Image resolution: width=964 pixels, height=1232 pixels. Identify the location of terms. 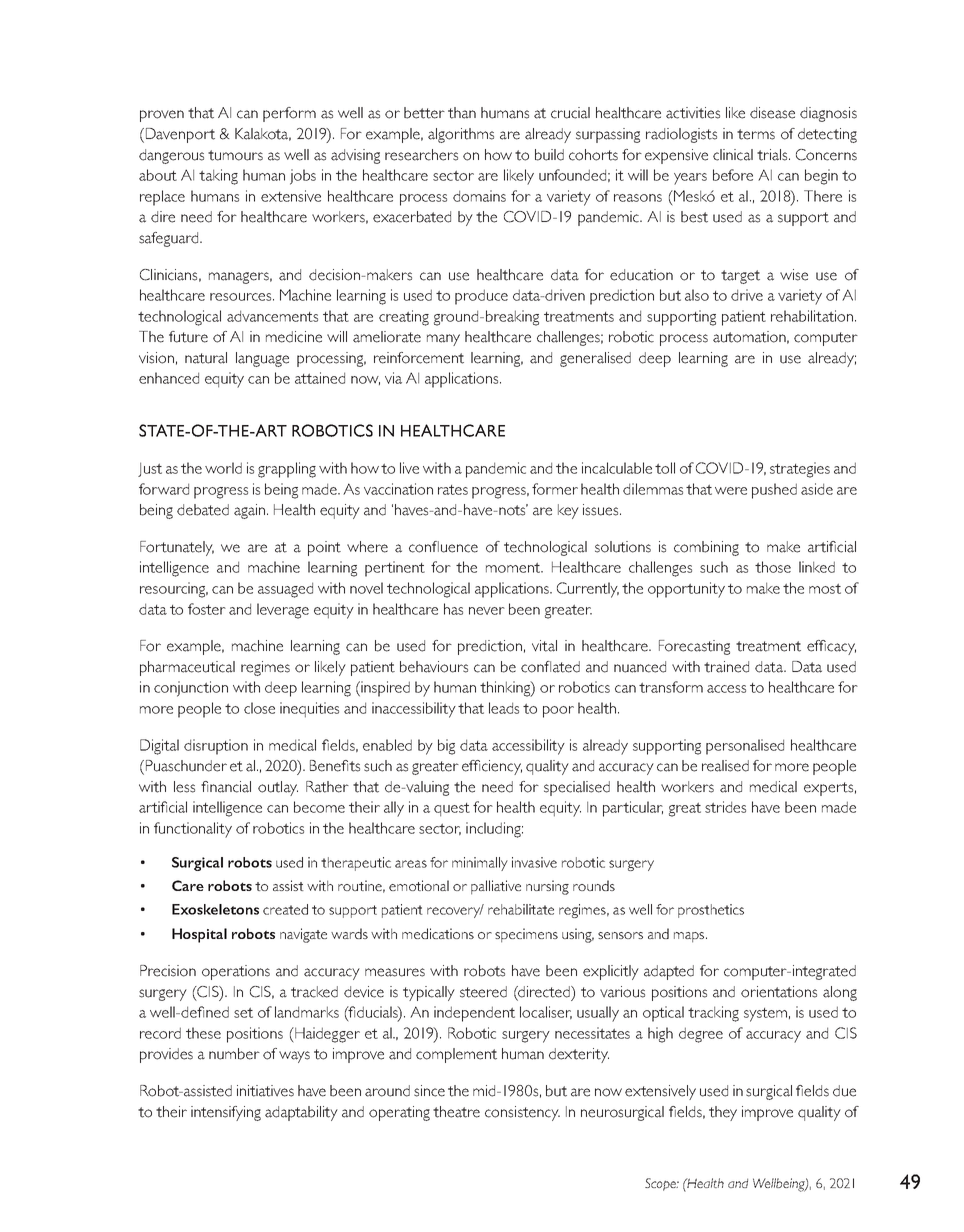
(756, 134).
